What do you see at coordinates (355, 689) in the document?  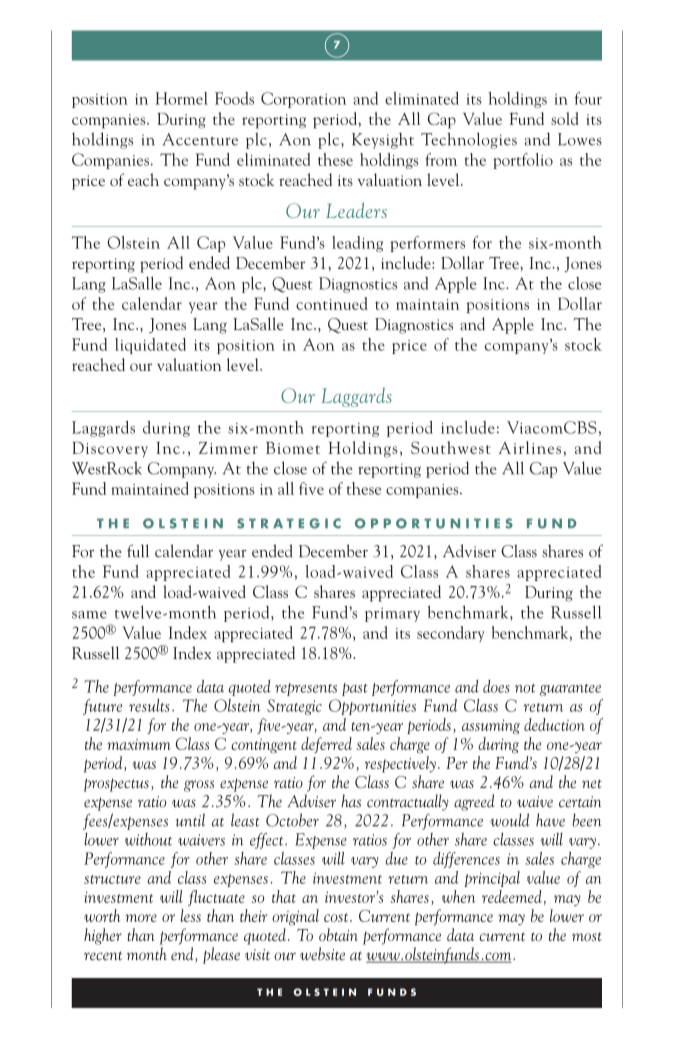 I see `past` at bounding box center [355, 689].
